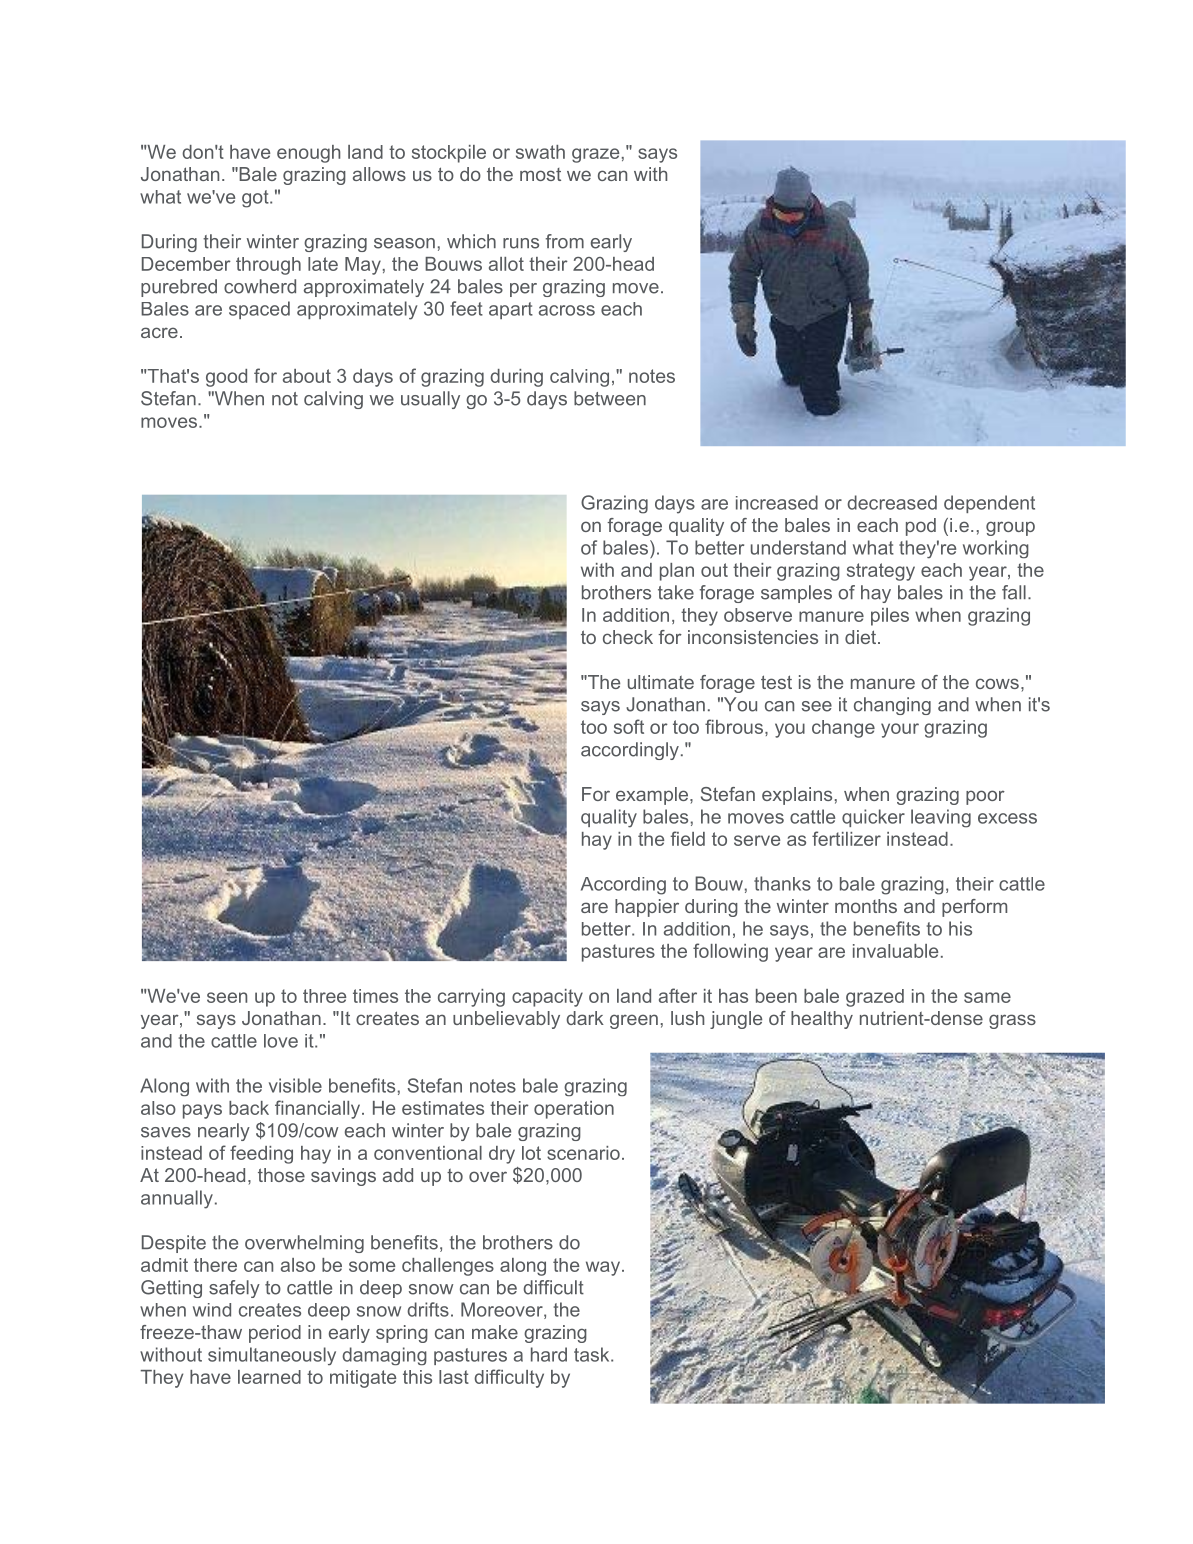  What do you see at coordinates (900, 730) in the document?
I see `your` at bounding box center [900, 730].
